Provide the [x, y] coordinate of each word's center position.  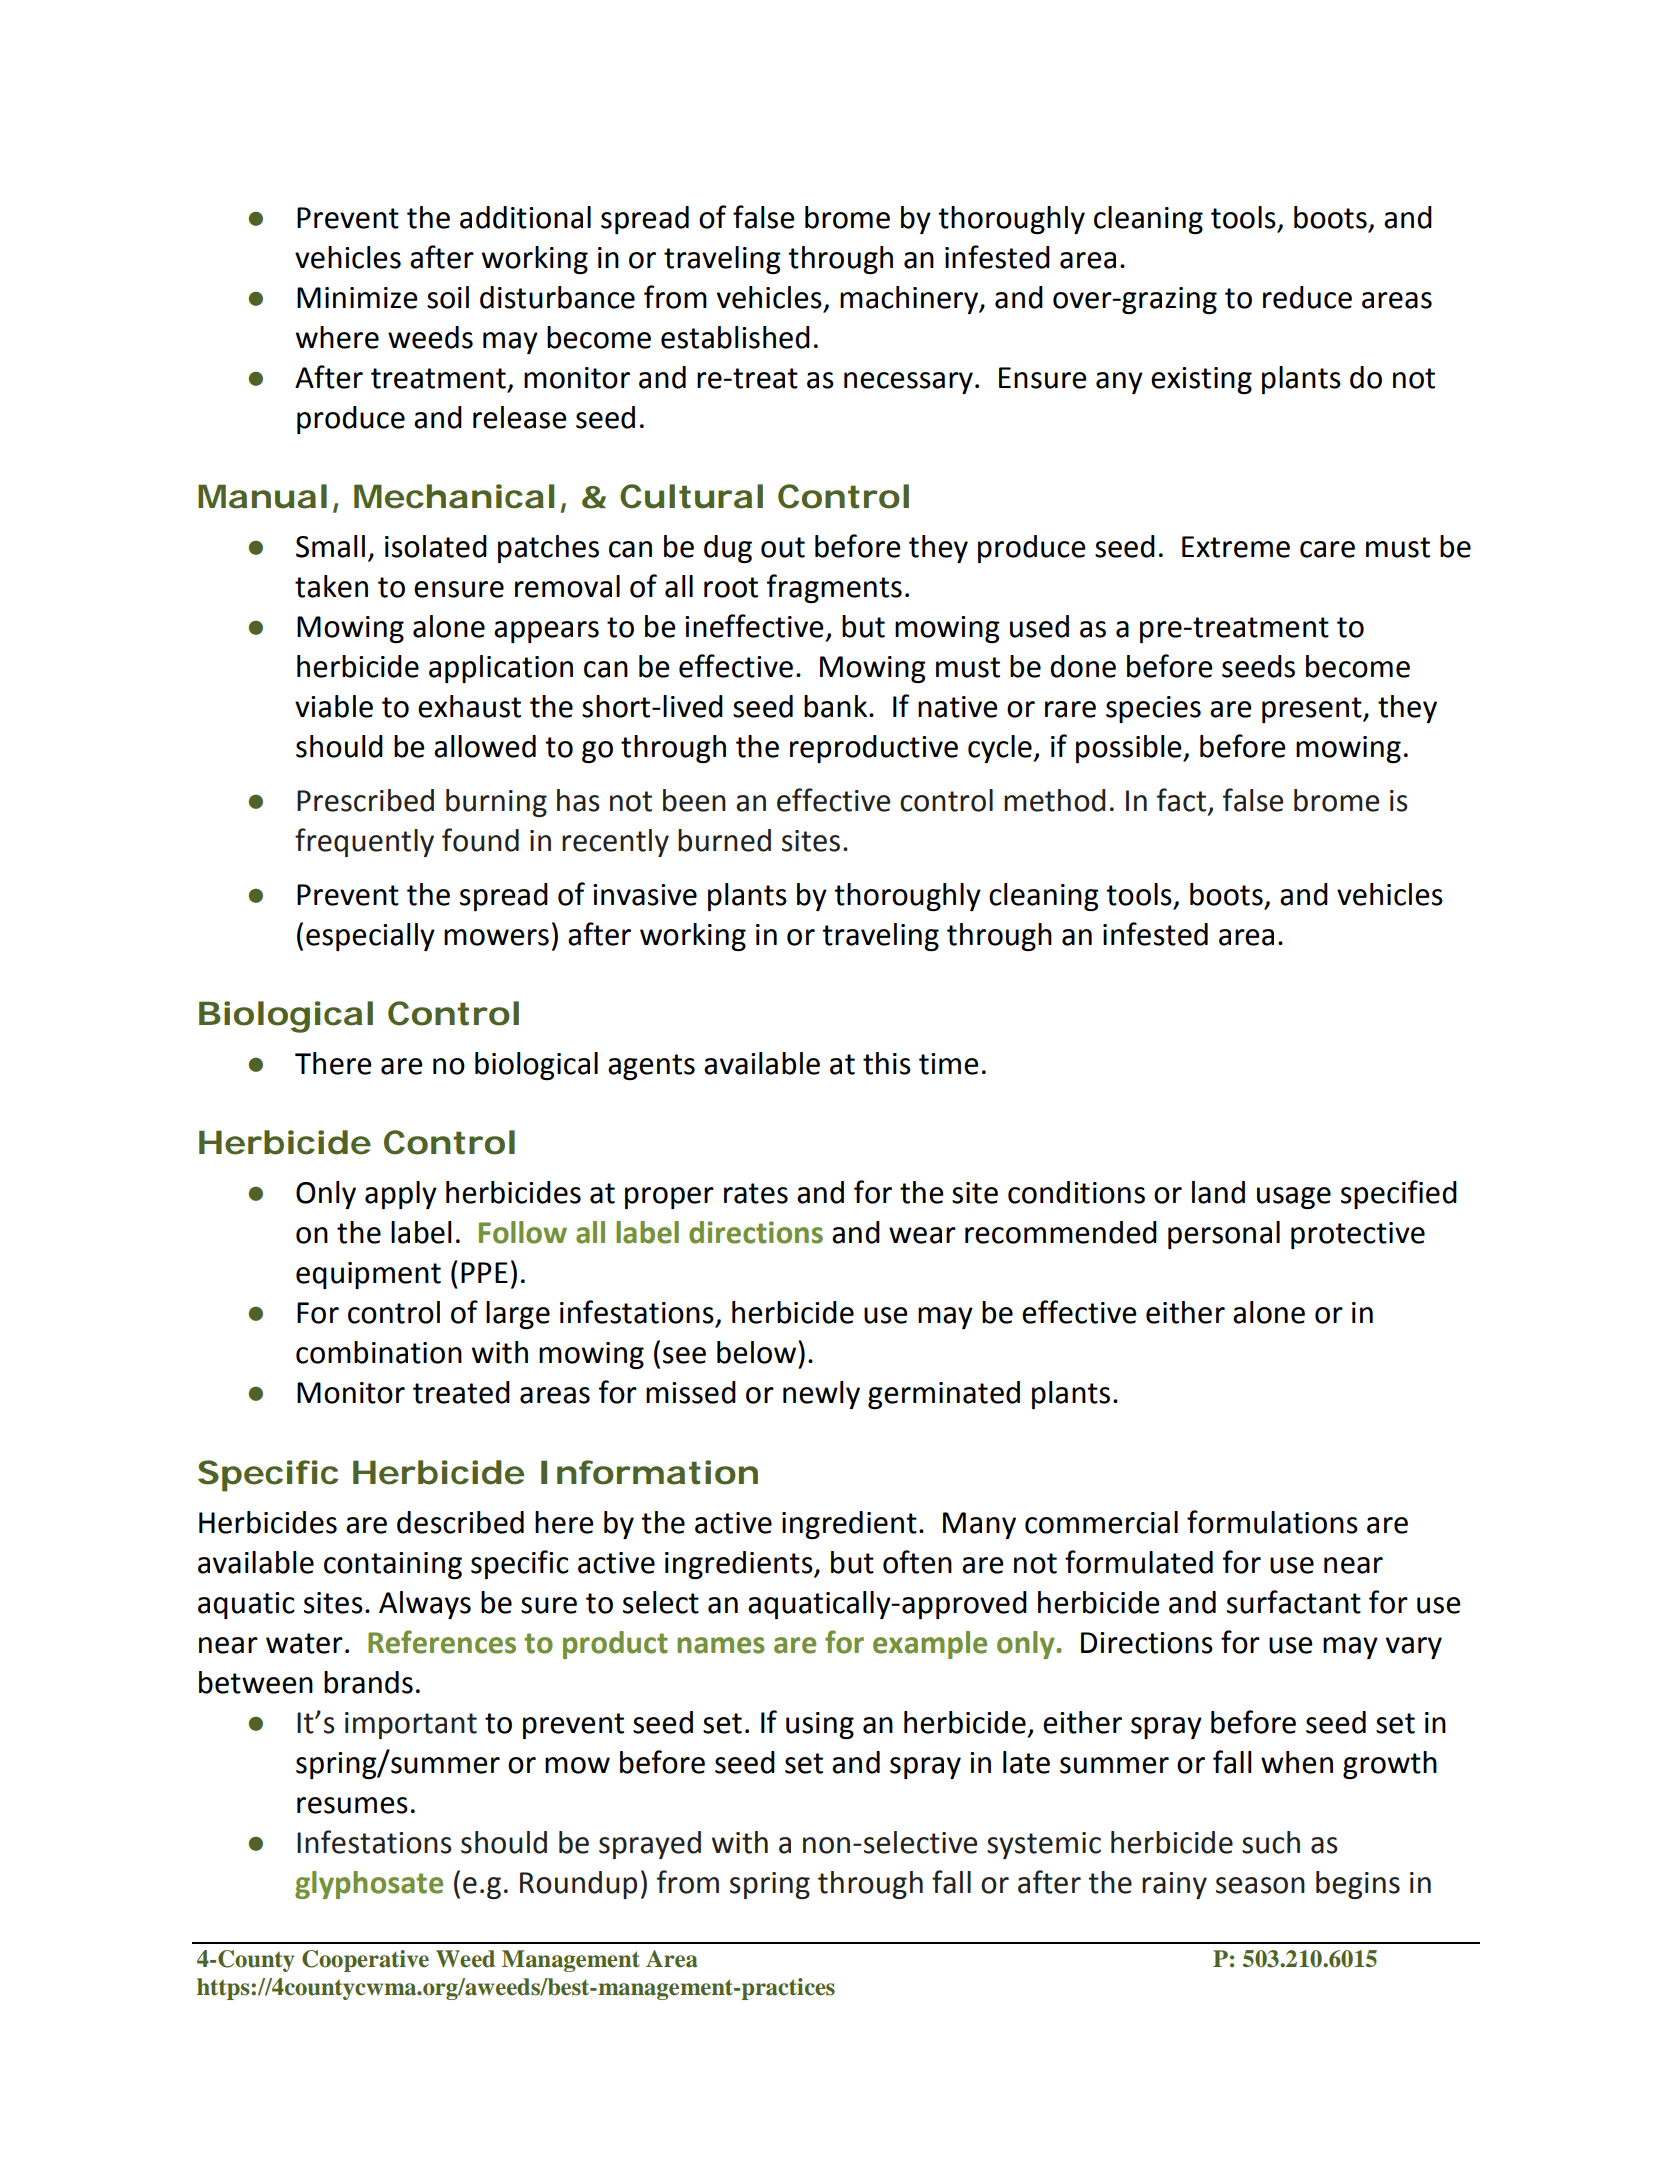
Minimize [357, 298]
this [887, 1063]
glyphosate [369, 1885]
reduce [1307, 297]
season [1260, 1885]
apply [401, 1195]
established [735, 337]
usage [1294, 1198]
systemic [1044, 1845]
